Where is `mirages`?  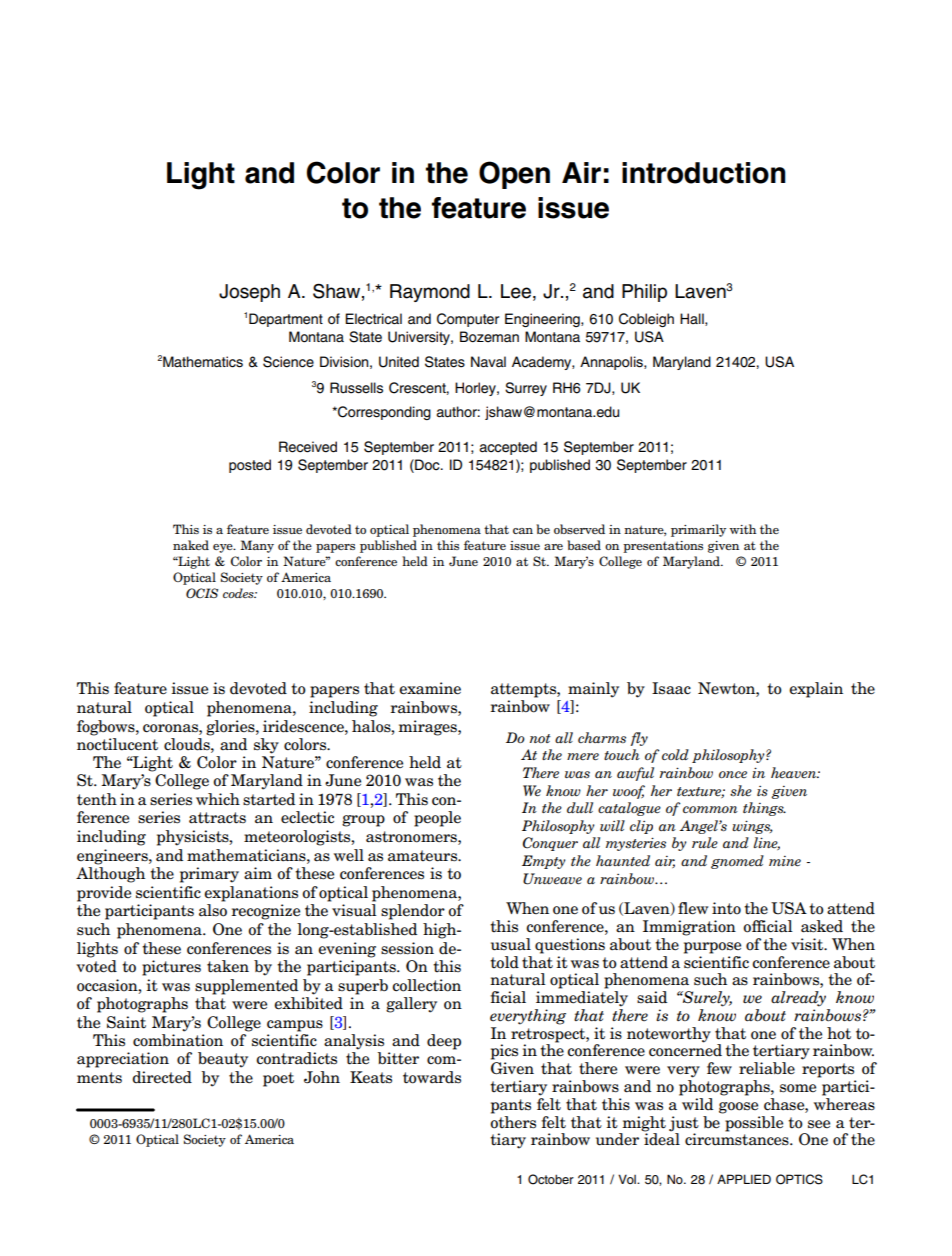
mirages is located at coordinates (428, 728).
